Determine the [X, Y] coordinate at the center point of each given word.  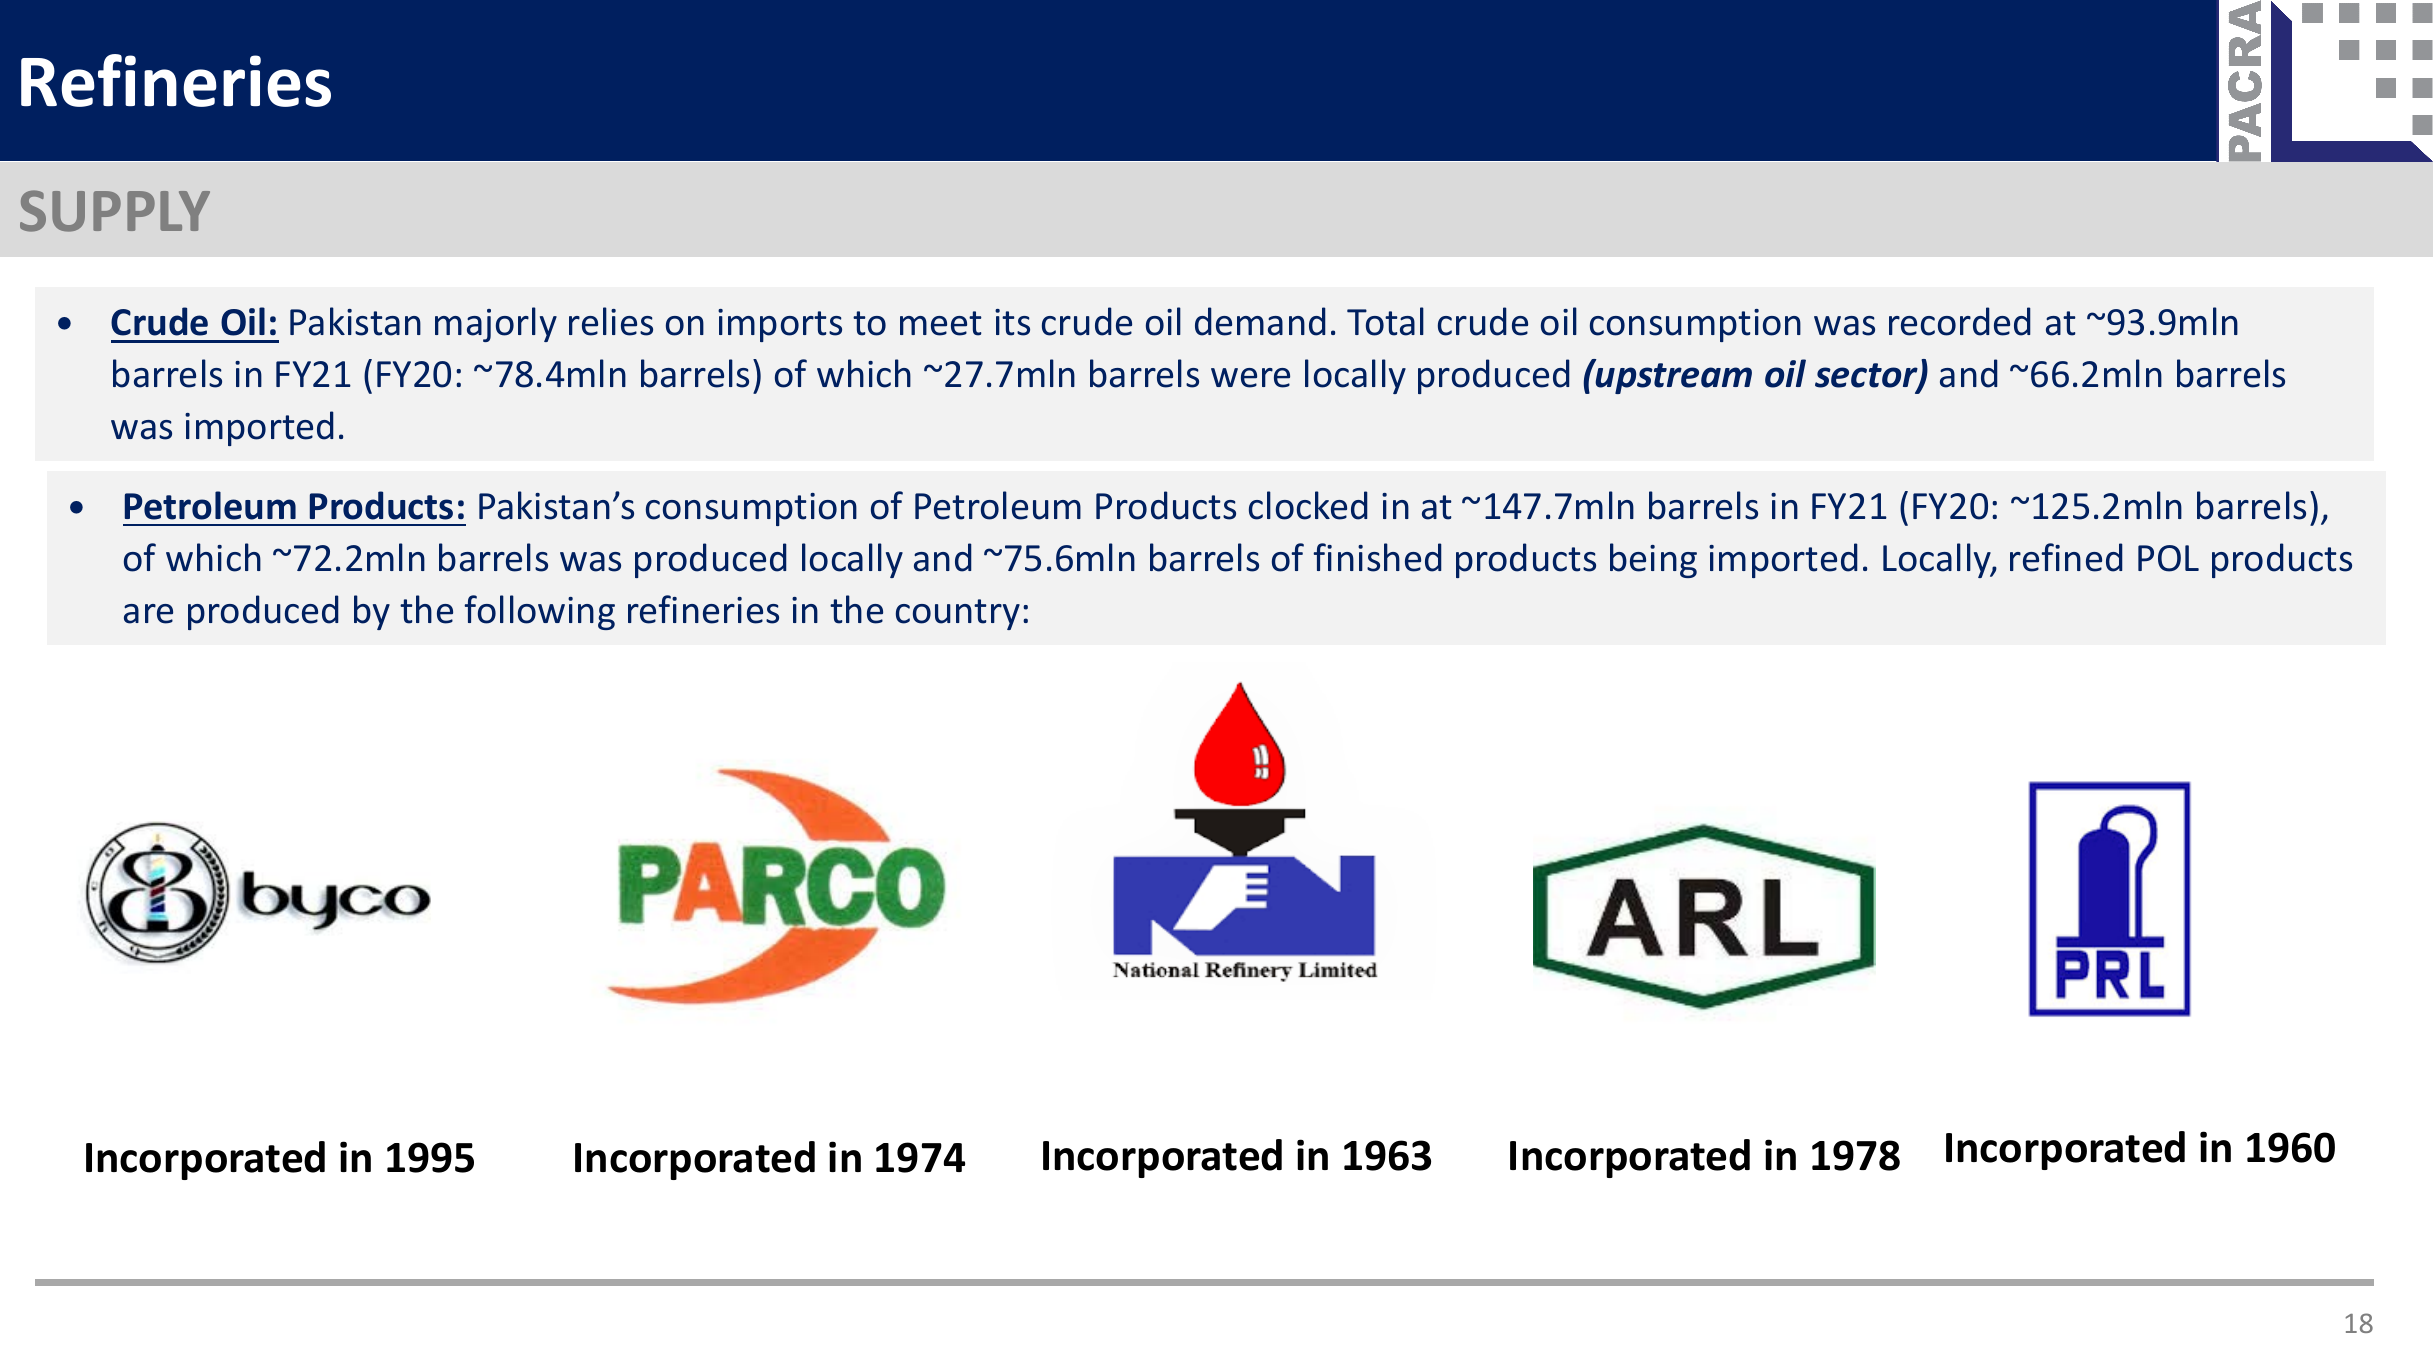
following [539, 612]
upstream [1673, 377]
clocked [1308, 505]
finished [1377, 557]
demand [1260, 321]
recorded [1960, 321]
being [1653, 560]
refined [2066, 557]
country [958, 614]
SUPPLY [115, 211]
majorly [496, 324]
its [1012, 322]
